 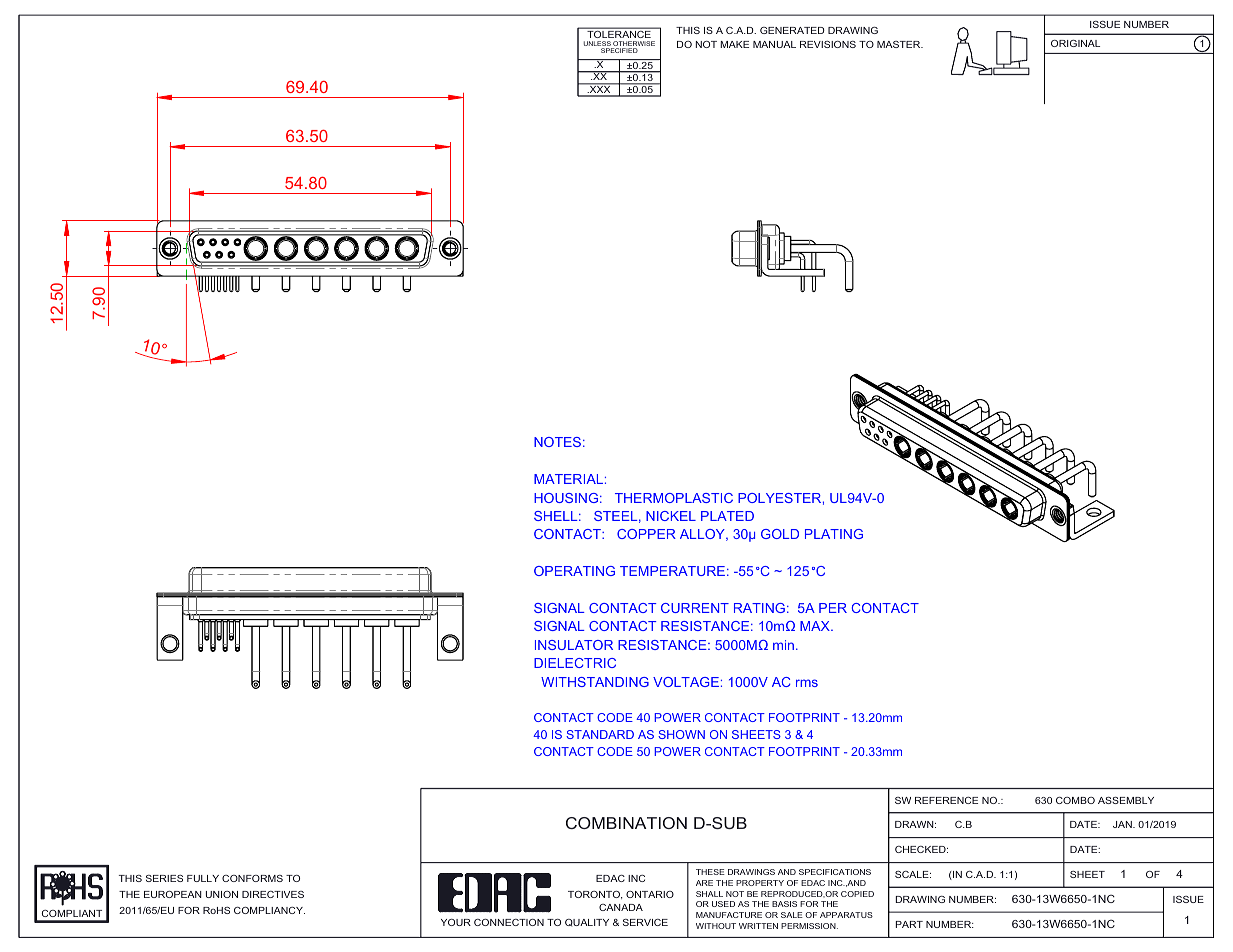 What do you see at coordinates (834, 534) in the screenshot?
I see `PLATING` at bounding box center [834, 534].
